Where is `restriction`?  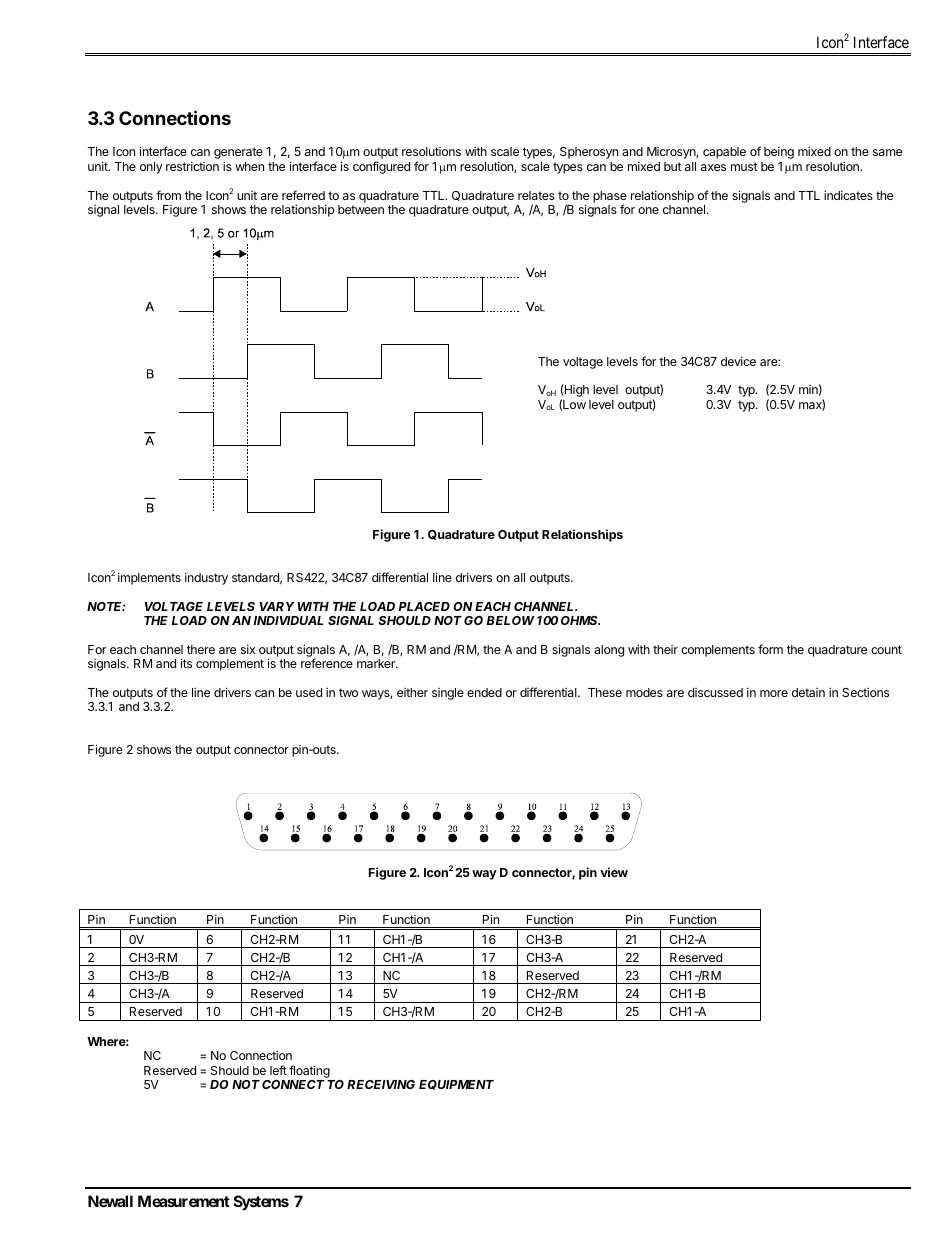 restriction is located at coordinates (192, 166).
